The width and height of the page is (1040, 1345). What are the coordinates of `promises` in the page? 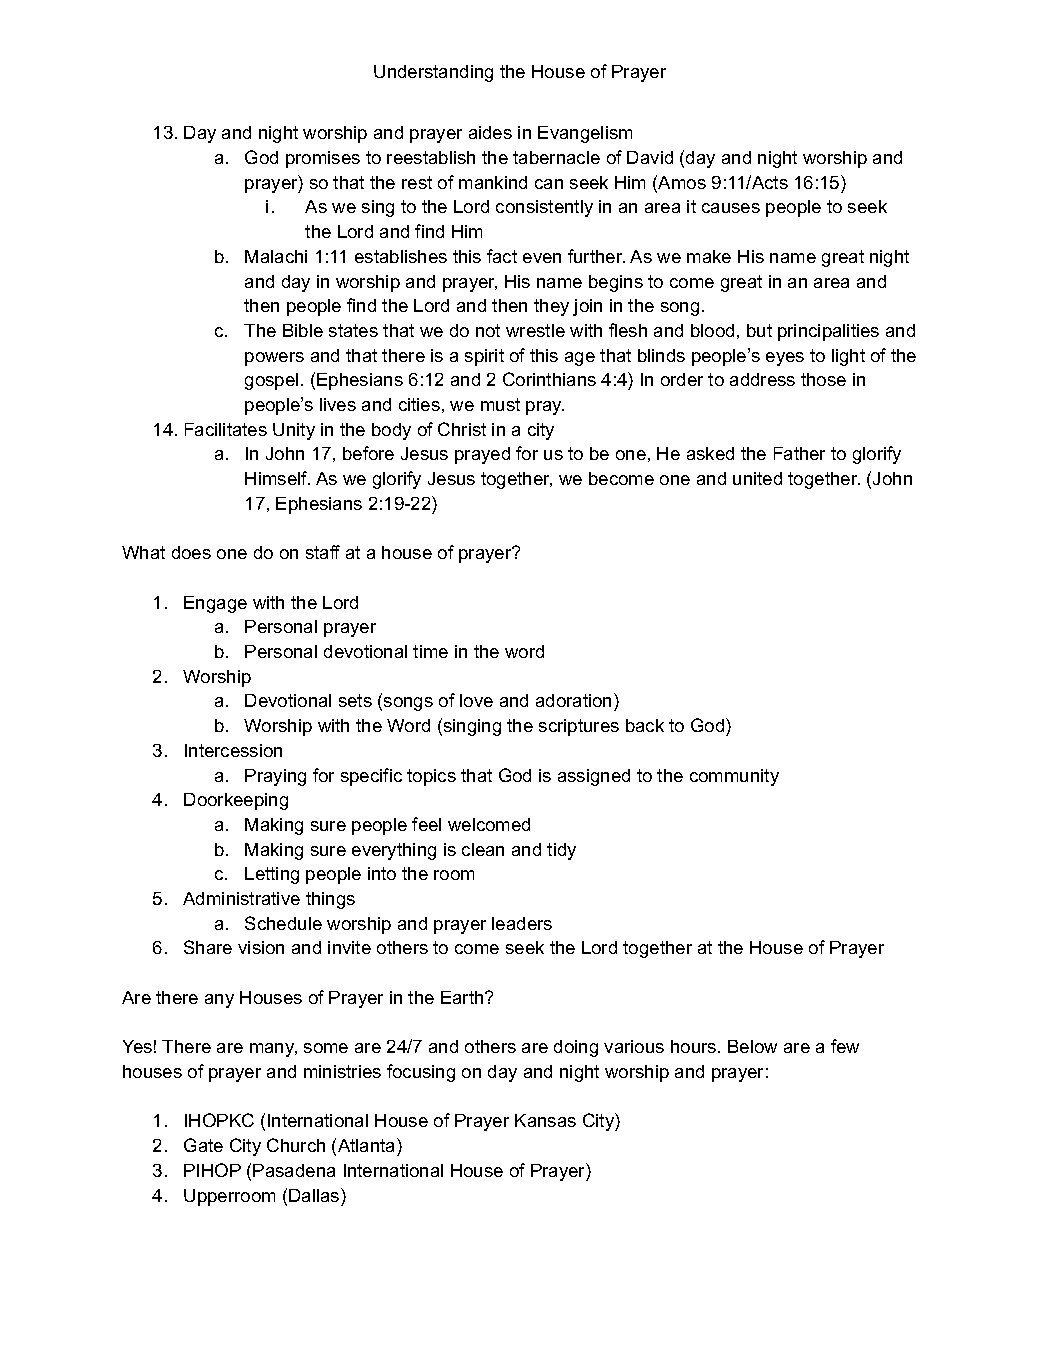 It's located at (323, 159).
